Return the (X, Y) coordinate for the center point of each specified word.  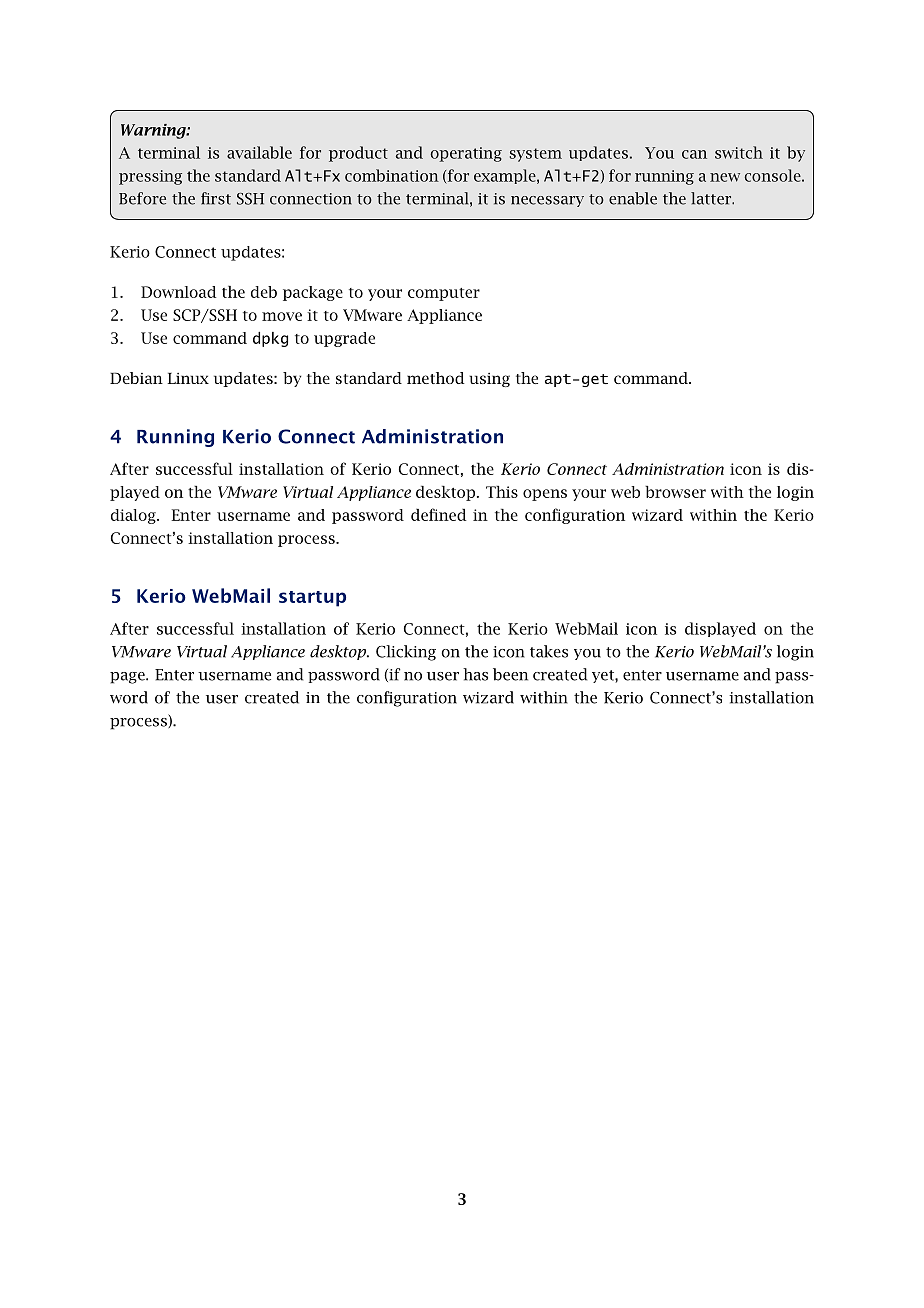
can (694, 154)
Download (178, 292)
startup (312, 599)
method (435, 378)
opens (545, 495)
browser (675, 492)
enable (633, 198)
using (489, 380)
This (502, 492)
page (128, 678)
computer (444, 294)
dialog (134, 516)
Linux (188, 378)
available (259, 152)
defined (438, 514)
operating (466, 154)
